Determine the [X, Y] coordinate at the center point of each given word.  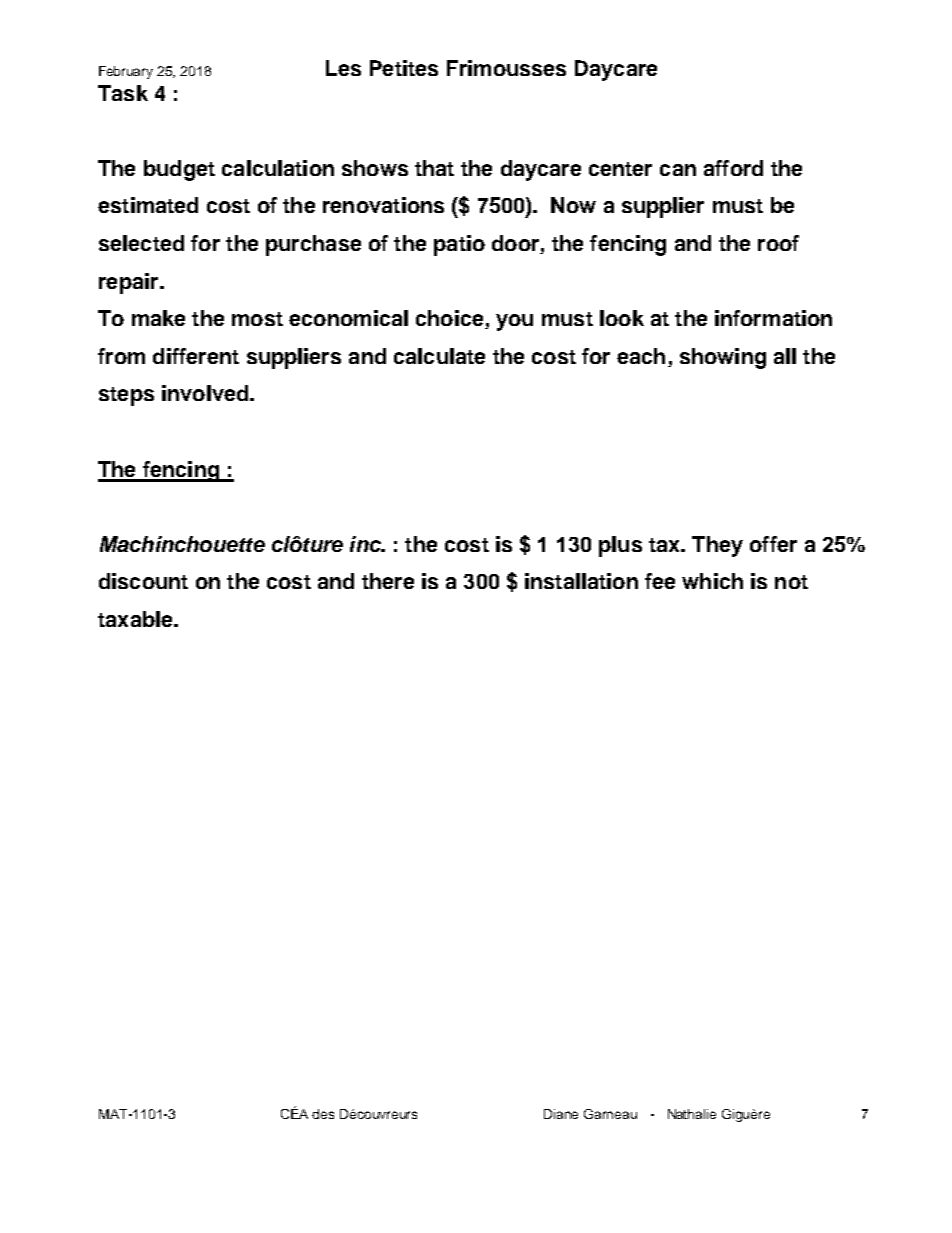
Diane [561, 1114]
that [434, 168]
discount [143, 581]
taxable [136, 619]
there [388, 581]
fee [660, 581]
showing [723, 358]
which [712, 581]
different [196, 356]
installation [581, 581]
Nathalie [692, 1114]
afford [733, 168]
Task [123, 93]
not [791, 582]
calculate [439, 356]
